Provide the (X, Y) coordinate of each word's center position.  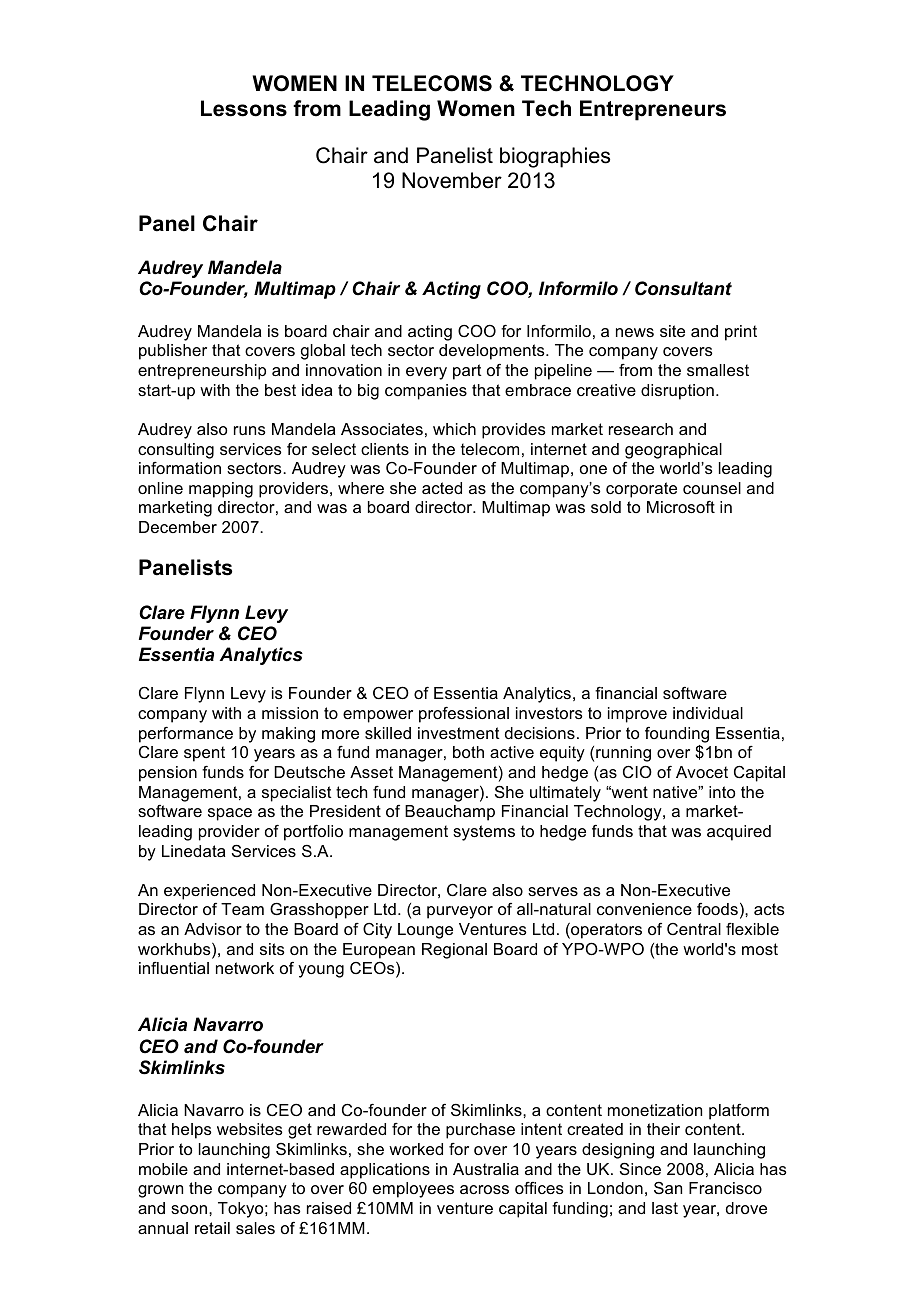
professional (464, 715)
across (484, 1189)
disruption (677, 392)
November (452, 180)
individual (708, 713)
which (454, 429)
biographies (555, 157)
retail (212, 1228)
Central (694, 929)
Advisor (213, 929)
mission (290, 713)
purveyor (460, 912)
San (668, 1188)
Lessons (244, 108)
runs (250, 430)
